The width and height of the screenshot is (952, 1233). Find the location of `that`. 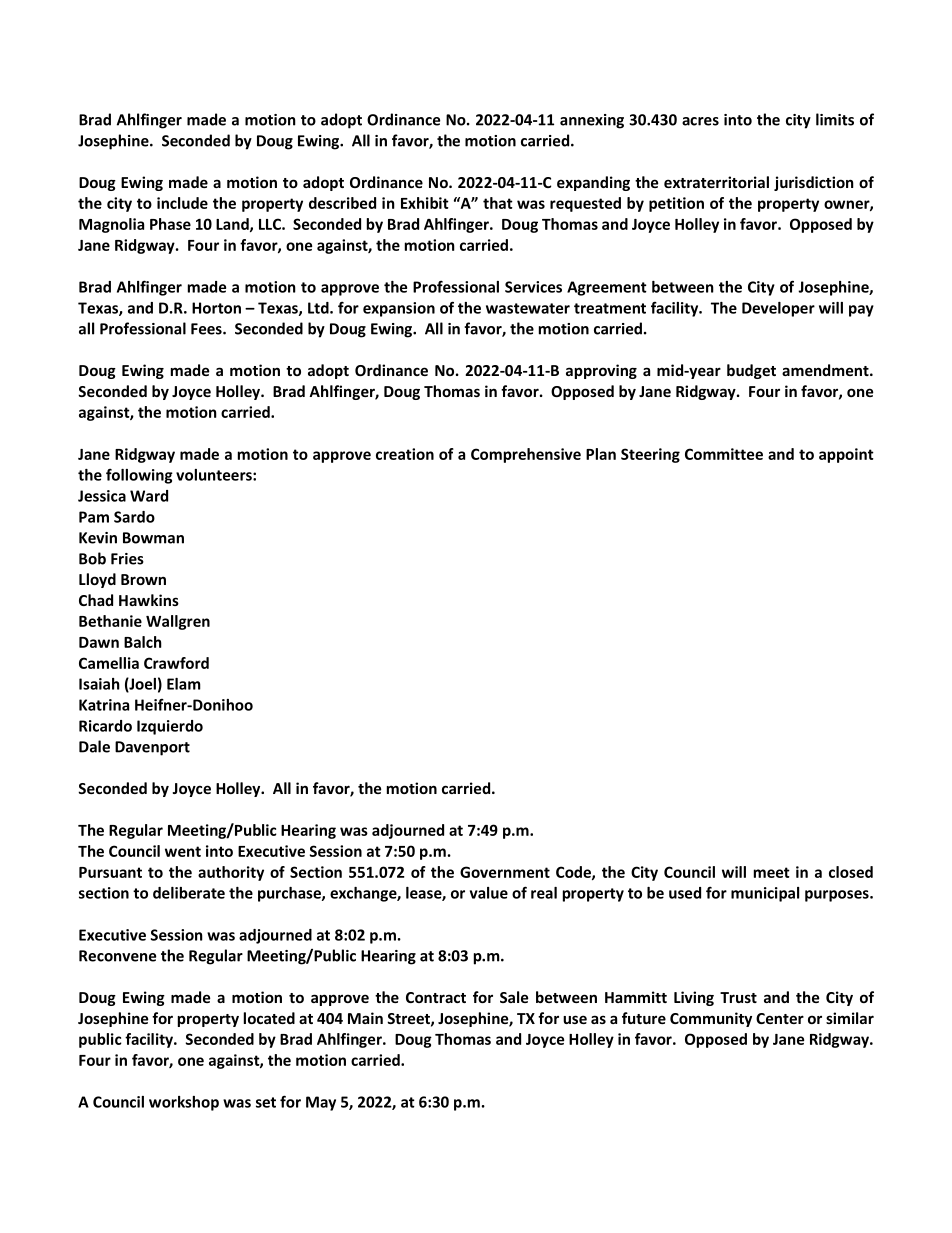

that is located at coordinates (498, 203).
